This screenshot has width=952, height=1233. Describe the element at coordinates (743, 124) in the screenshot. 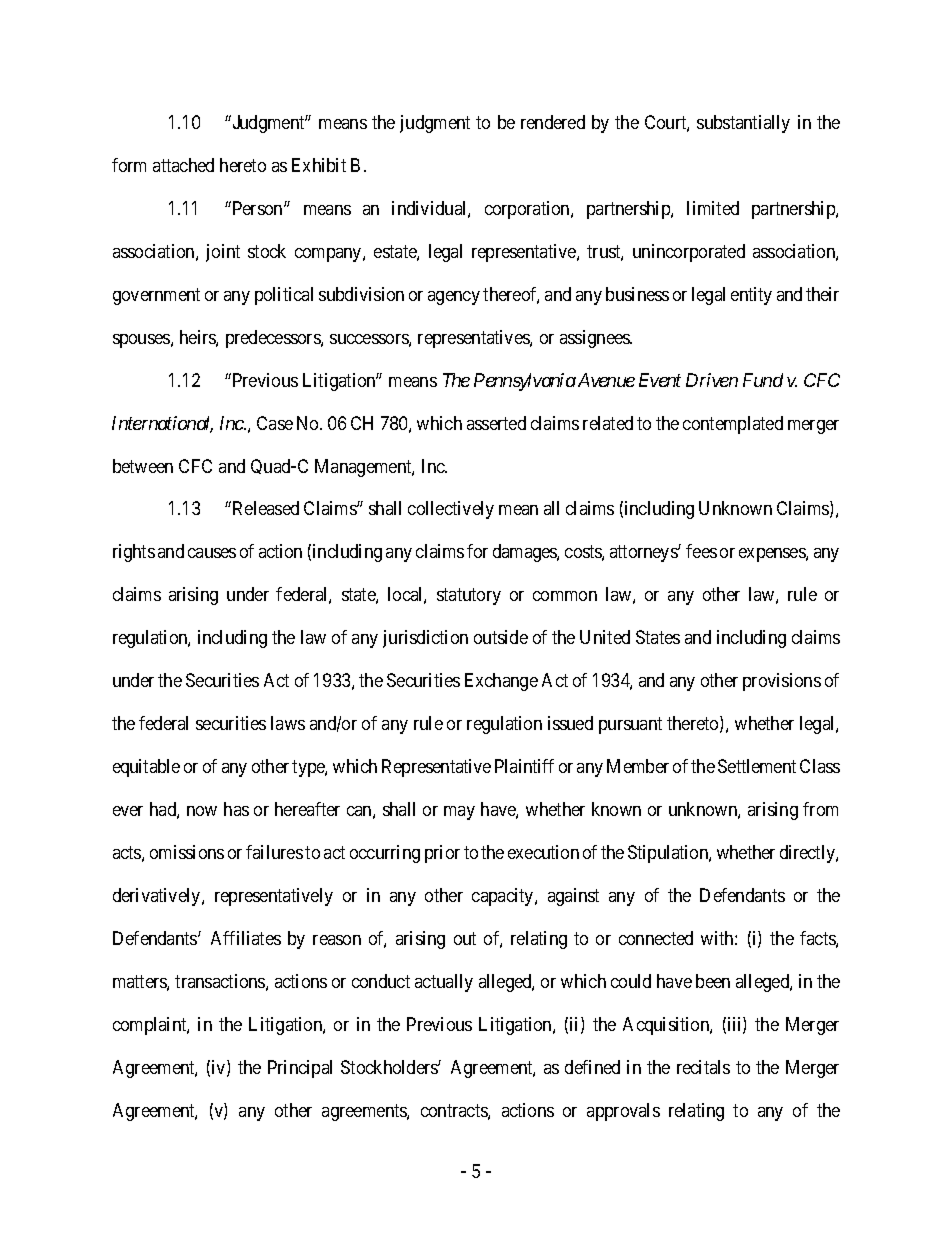

I see `substantially` at that location.
